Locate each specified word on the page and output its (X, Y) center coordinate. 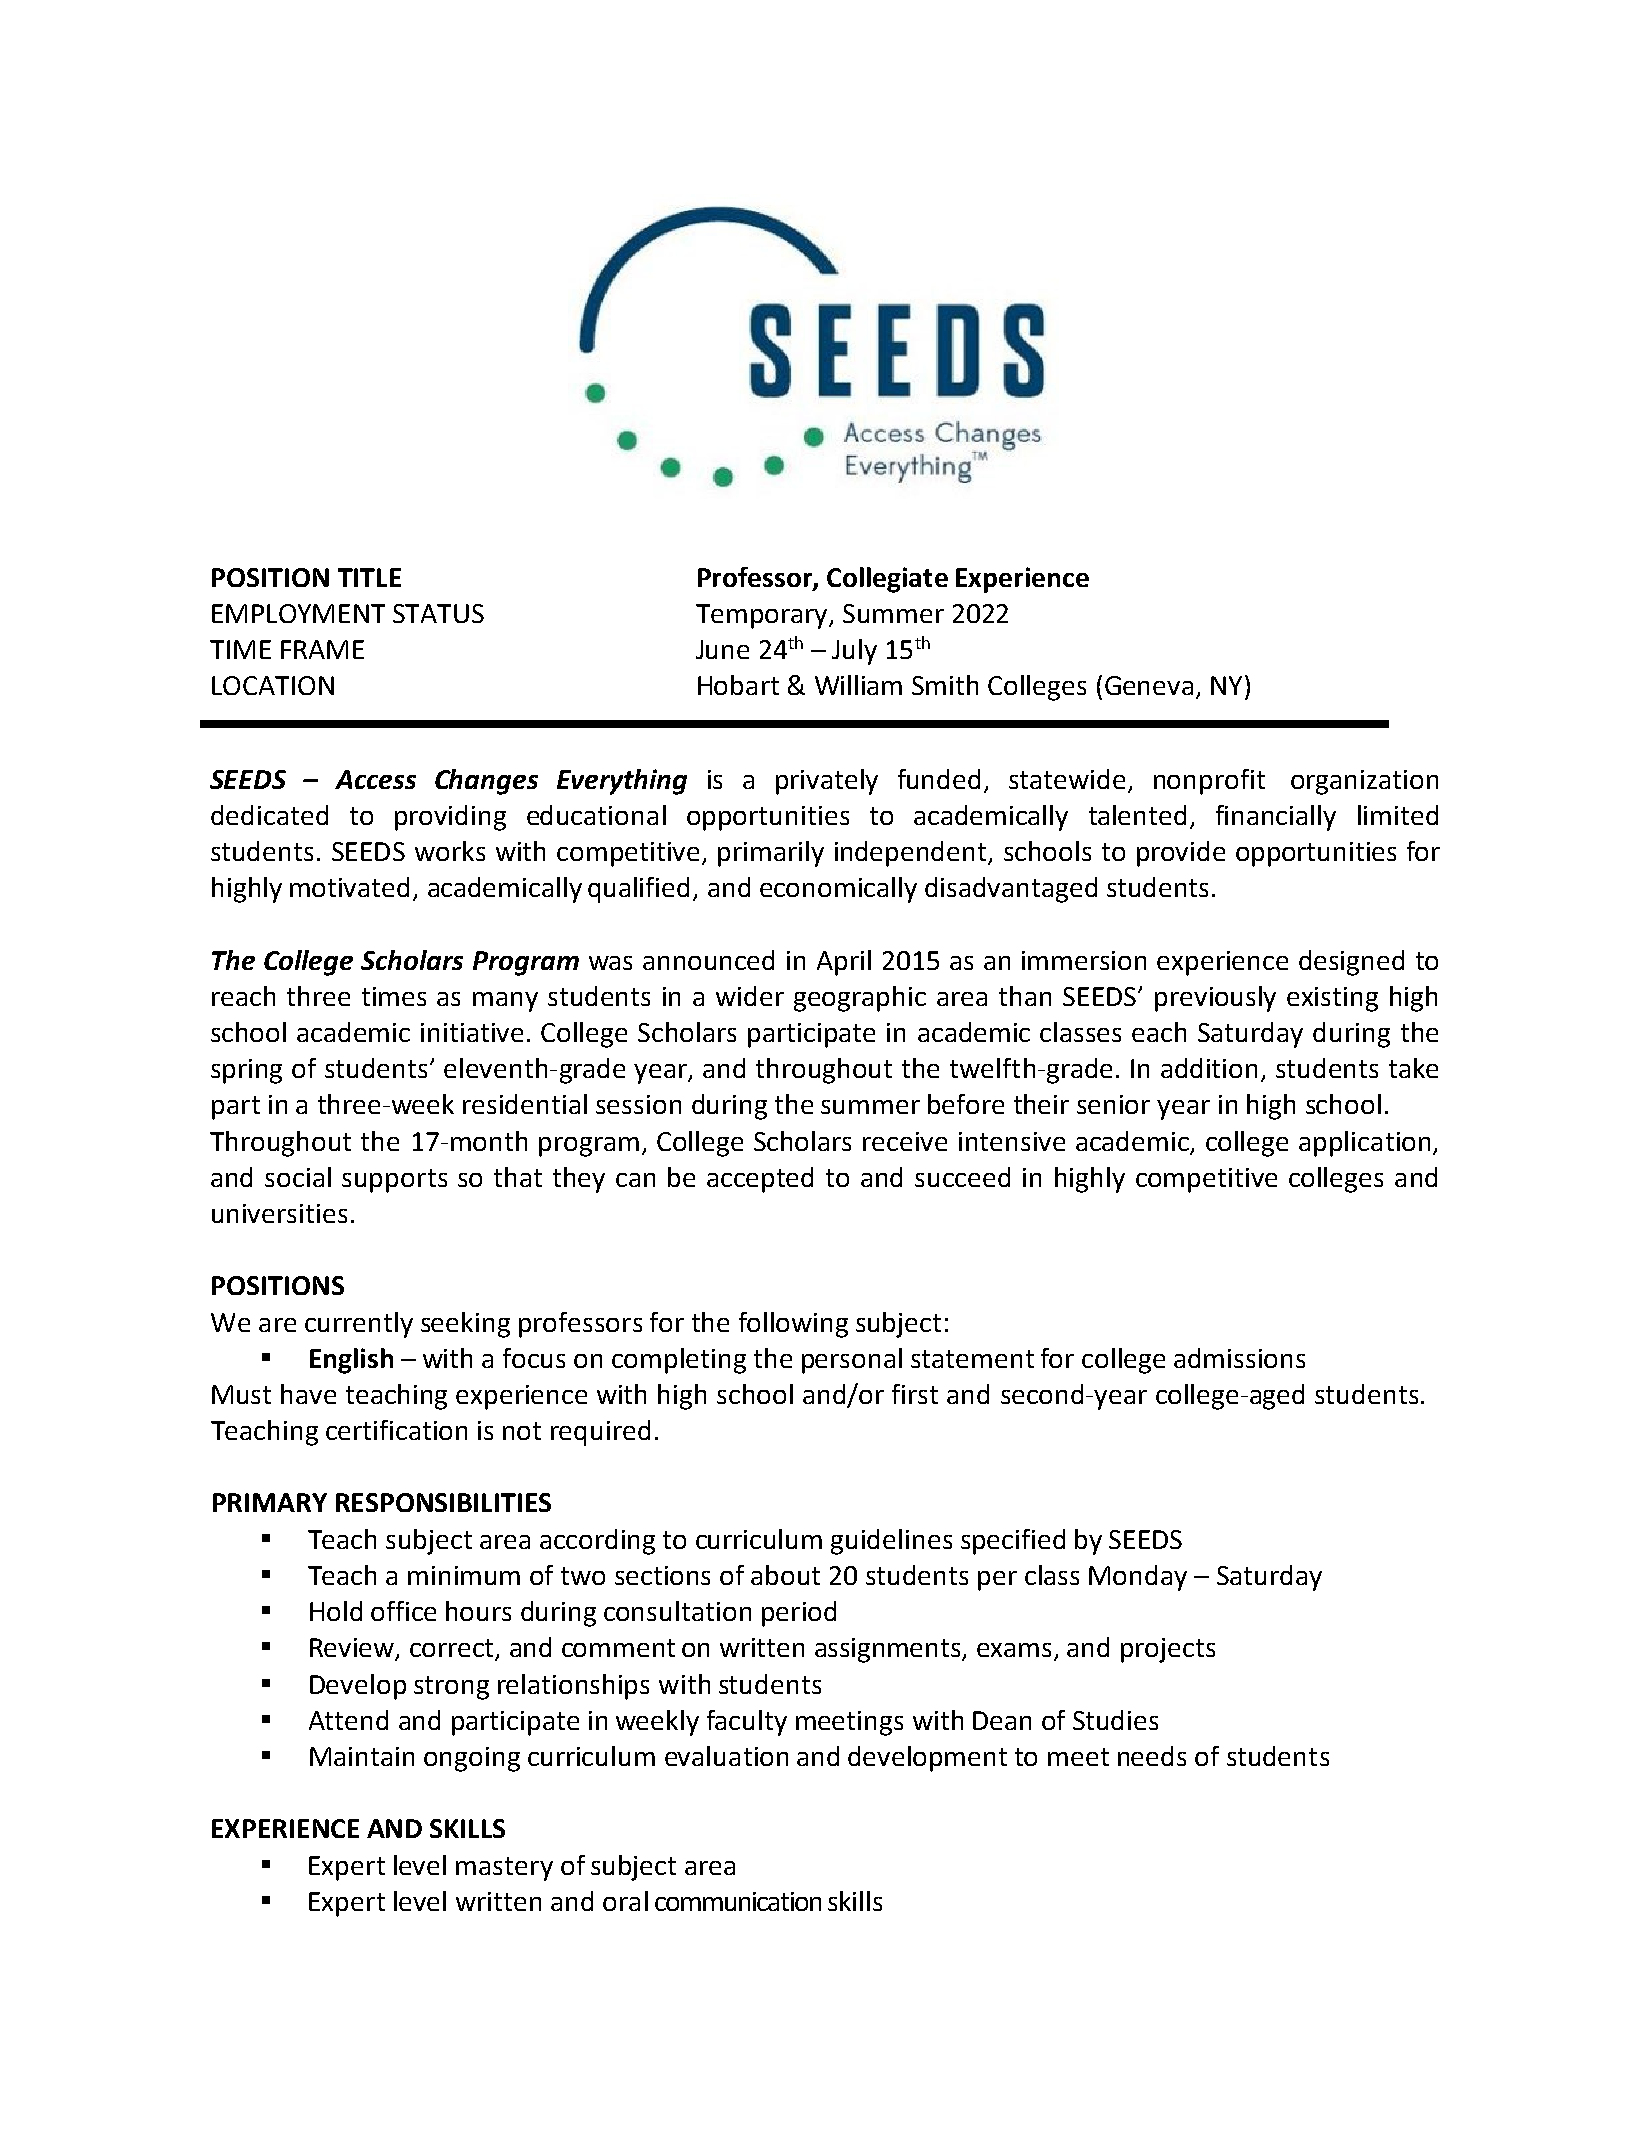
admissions (1239, 1358)
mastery (504, 1869)
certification (396, 1430)
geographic (860, 999)
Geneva (1149, 685)
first (915, 1394)
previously (1215, 999)
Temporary (763, 616)
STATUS (438, 613)
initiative (472, 1032)
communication (738, 1901)
